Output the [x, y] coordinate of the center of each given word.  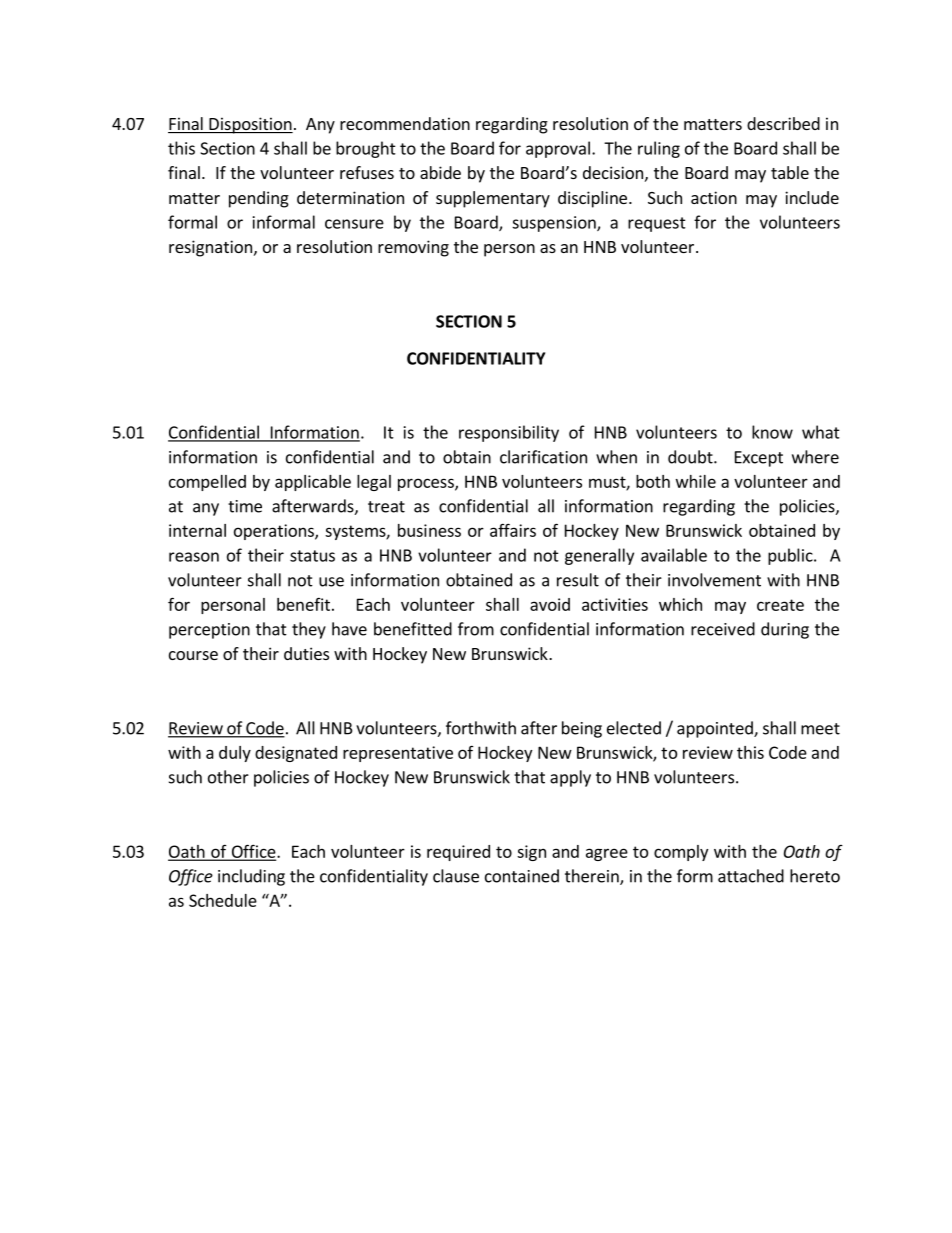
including [251, 877]
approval [558, 149]
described [783, 123]
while [696, 481]
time [245, 506]
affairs [513, 530]
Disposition [250, 125]
